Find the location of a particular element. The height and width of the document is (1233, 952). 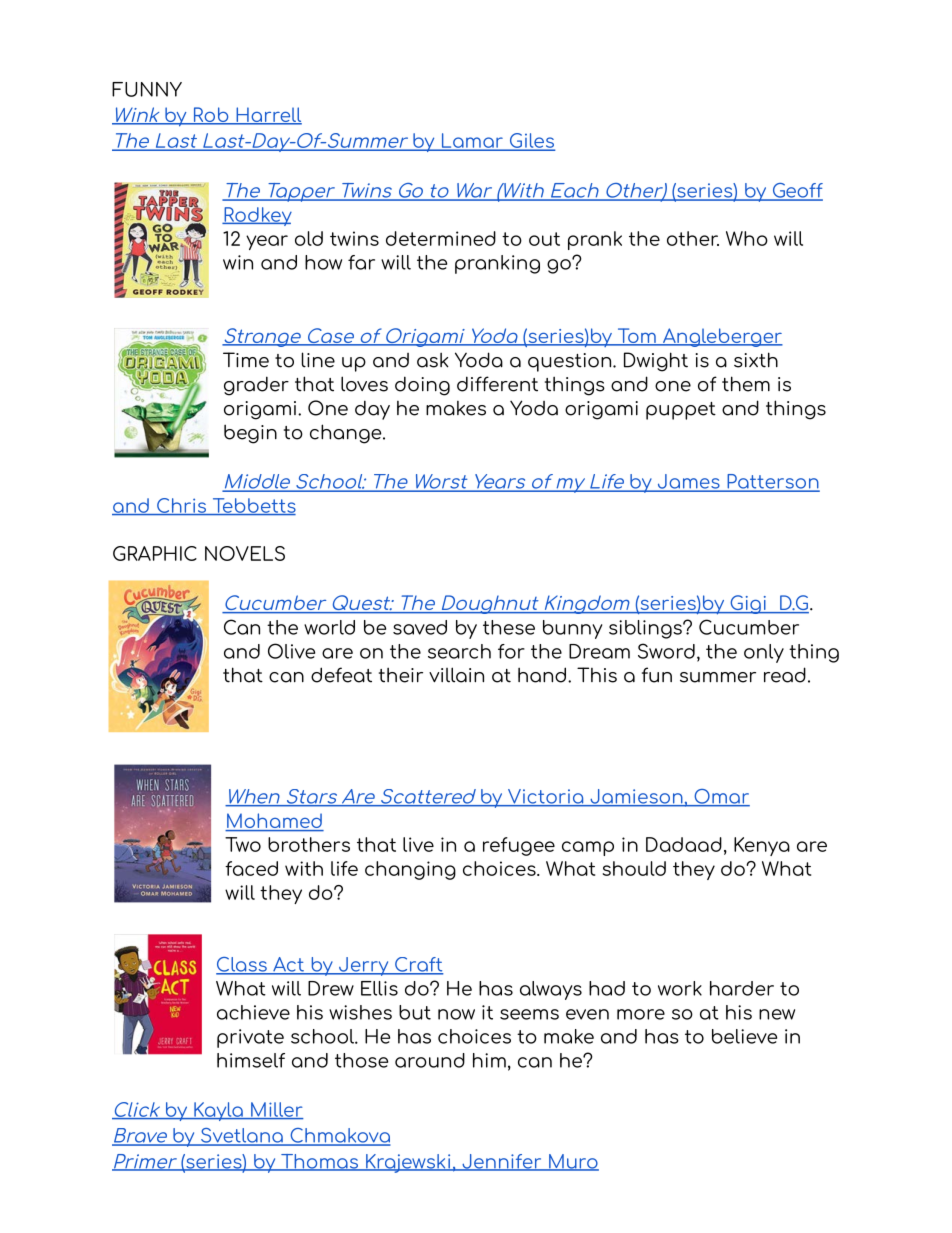

Jennifer is located at coordinates (502, 1162).
